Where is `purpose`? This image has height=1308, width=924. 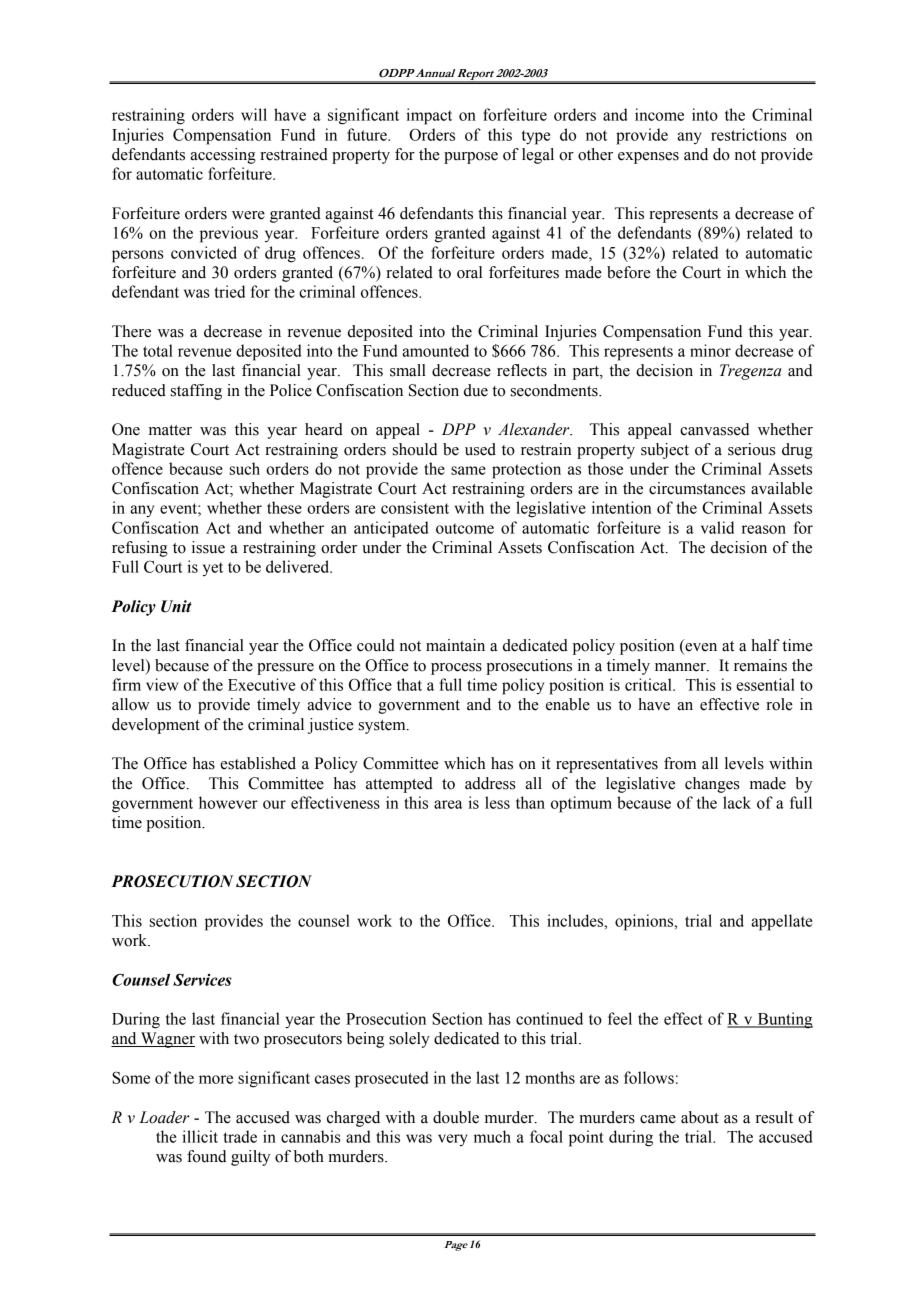 purpose is located at coordinates (471, 158).
